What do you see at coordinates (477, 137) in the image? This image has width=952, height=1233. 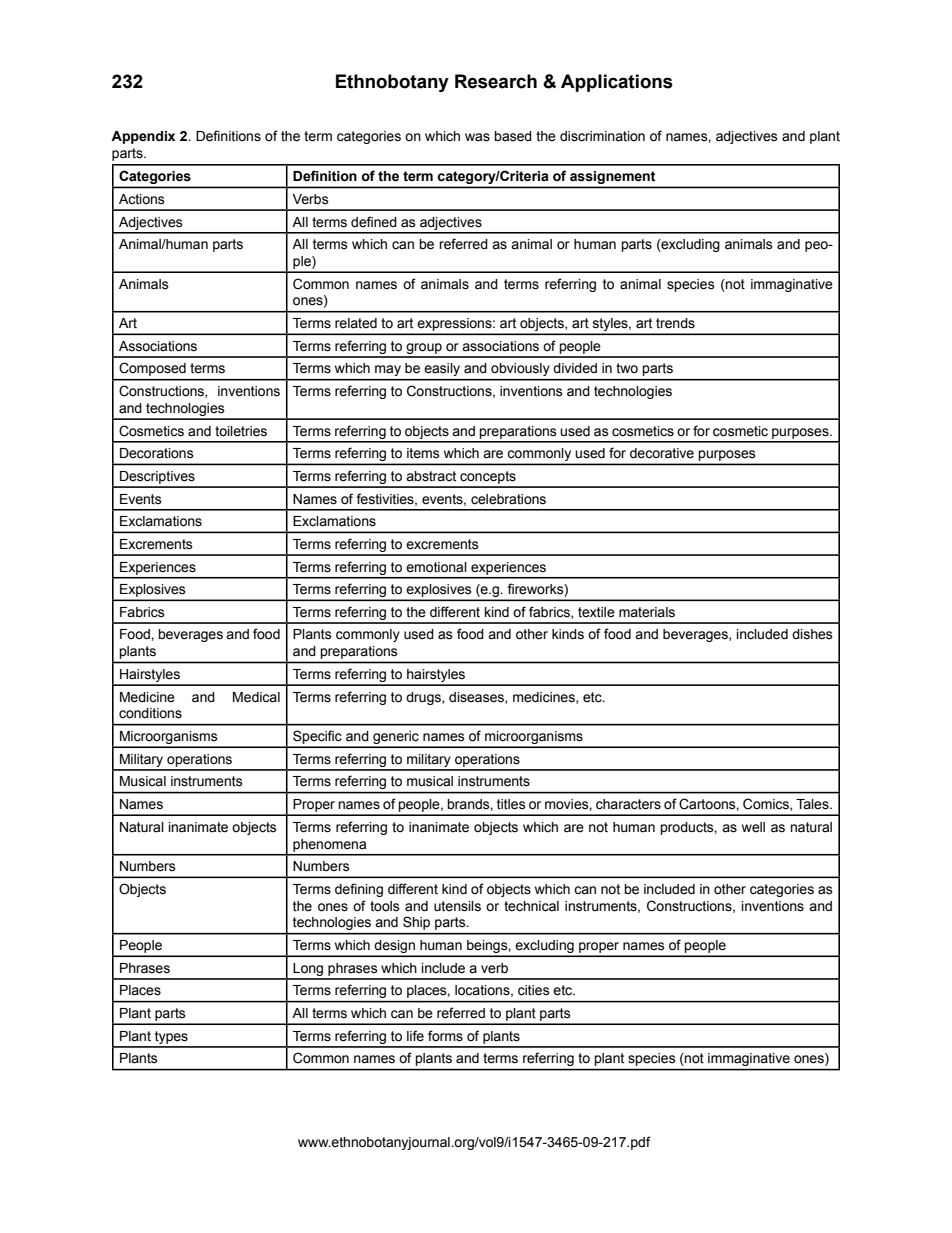 I see `was` at bounding box center [477, 137].
